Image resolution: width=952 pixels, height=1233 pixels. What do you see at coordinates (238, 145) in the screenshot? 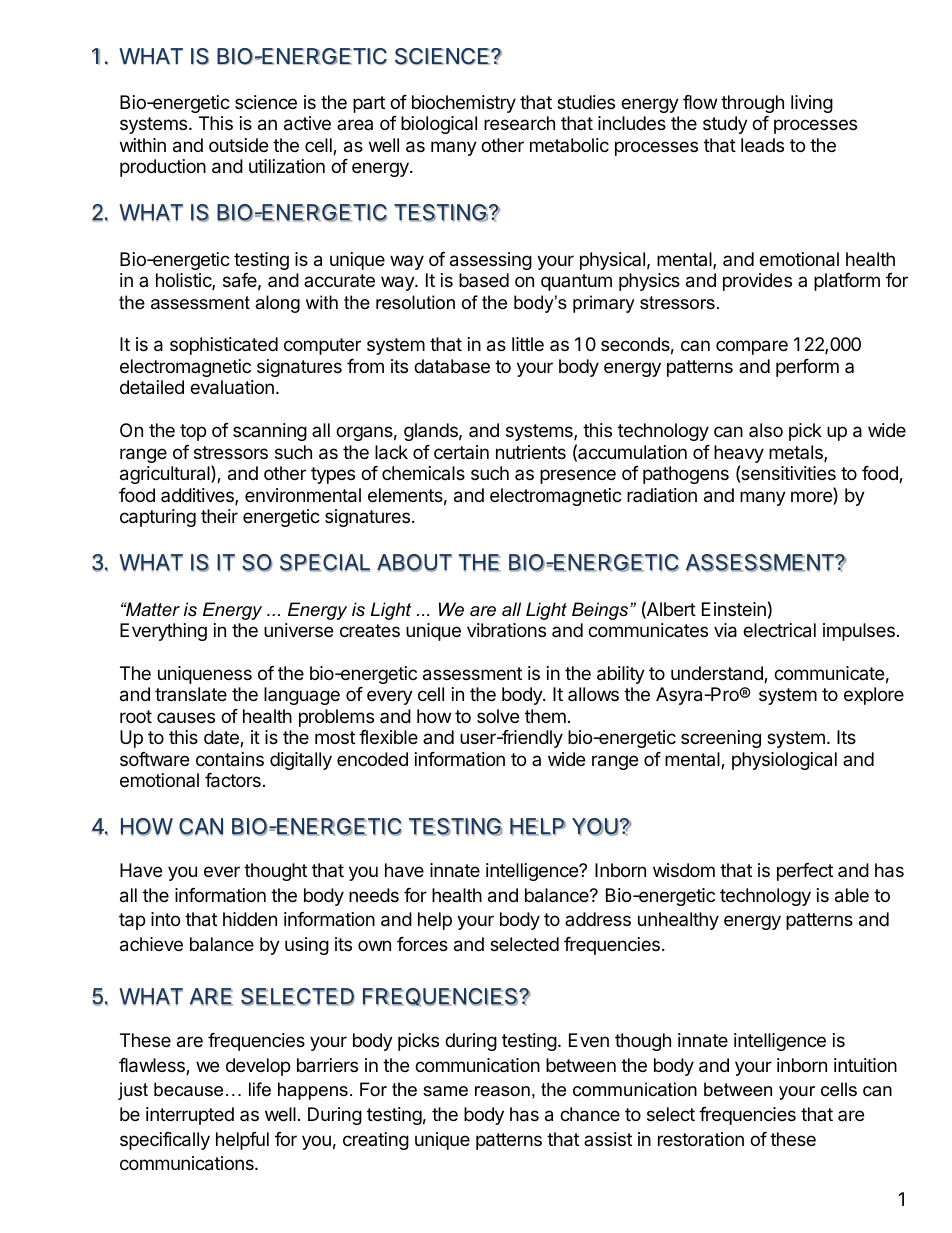
I see `outside` at bounding box center [238, 145].
